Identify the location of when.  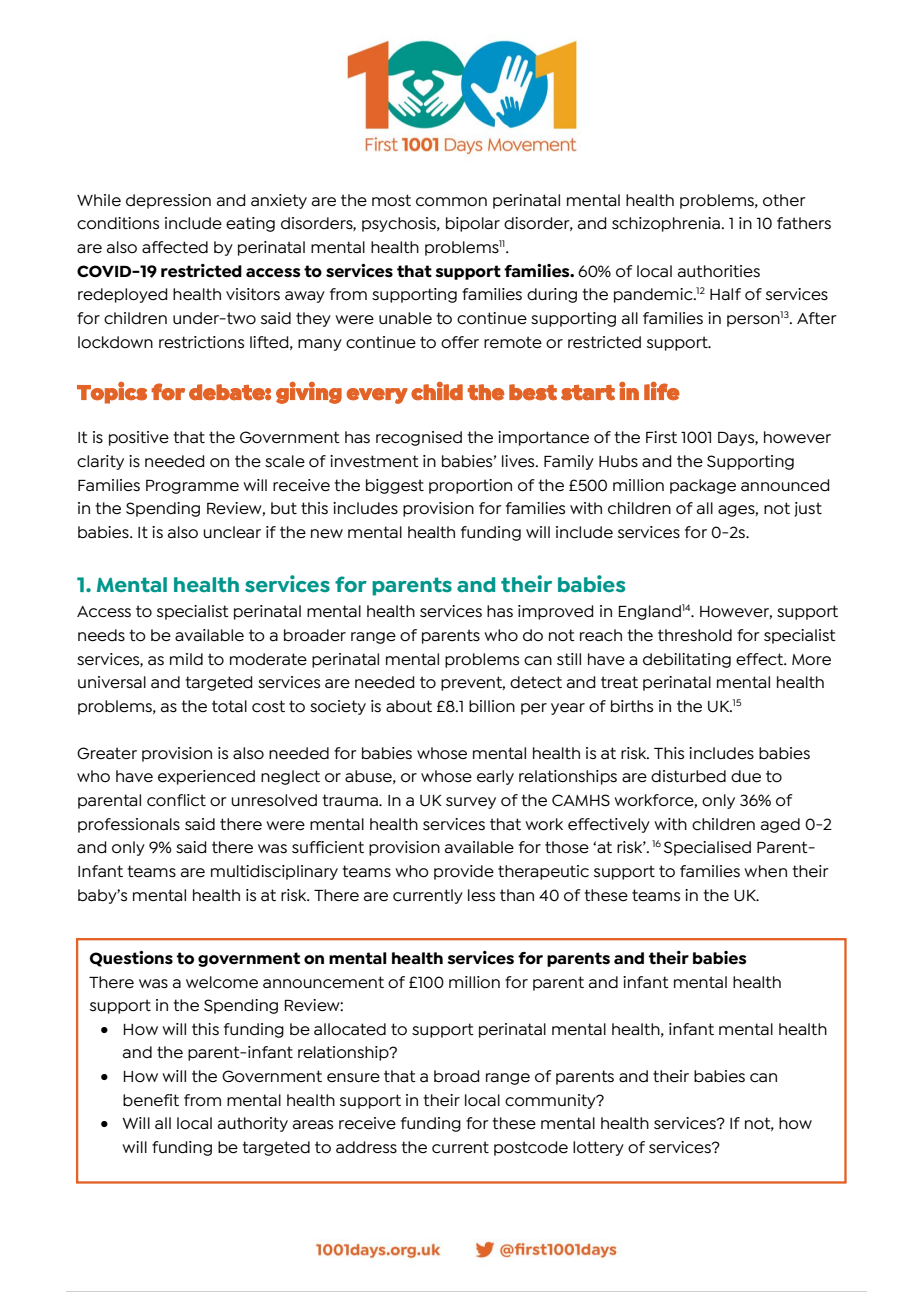
(765, 871).
